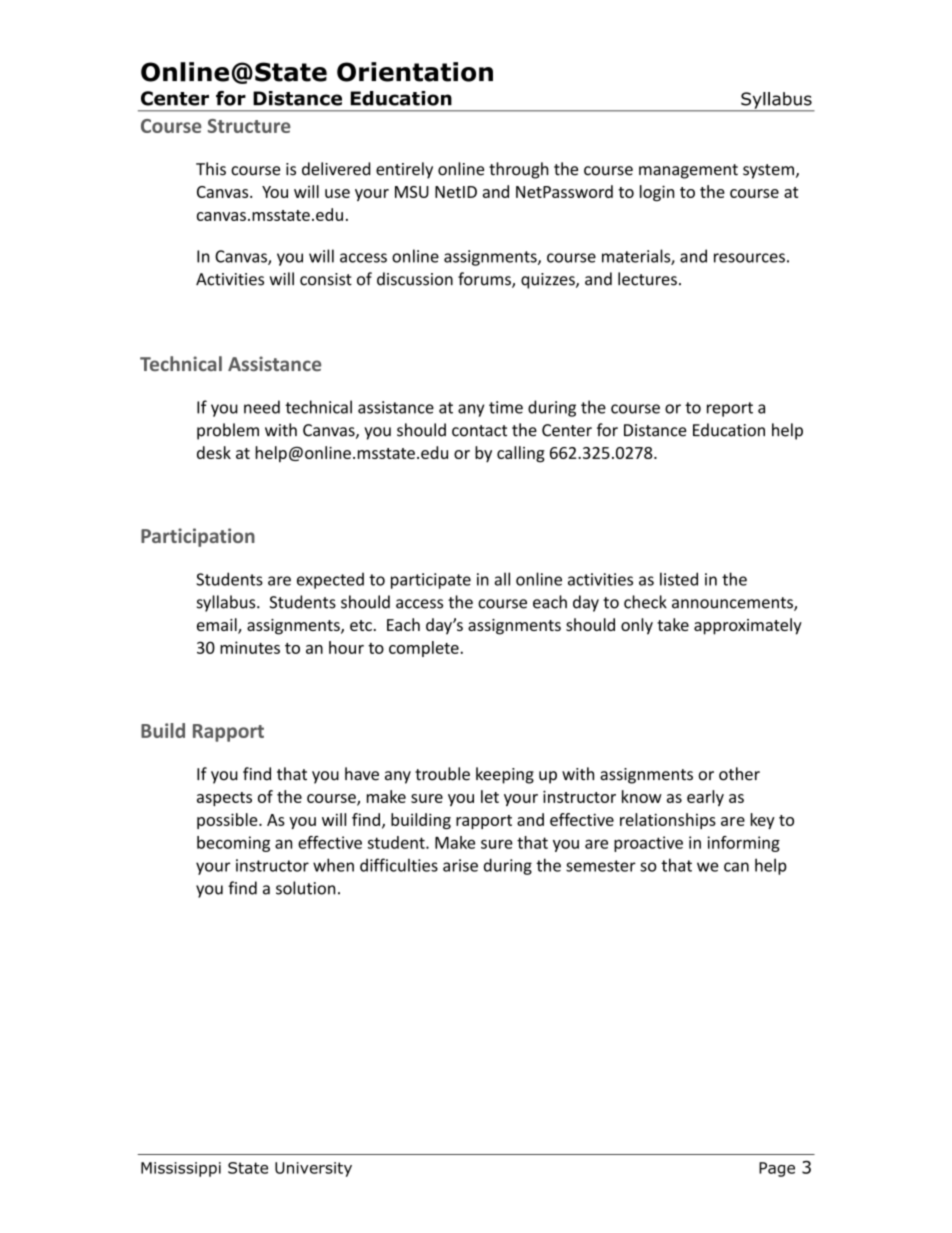 Image resolution: width=952 pixels, height=1233 pixels. Describe the element at coordinates (673, 624) in the page. I see `take` at that location.
